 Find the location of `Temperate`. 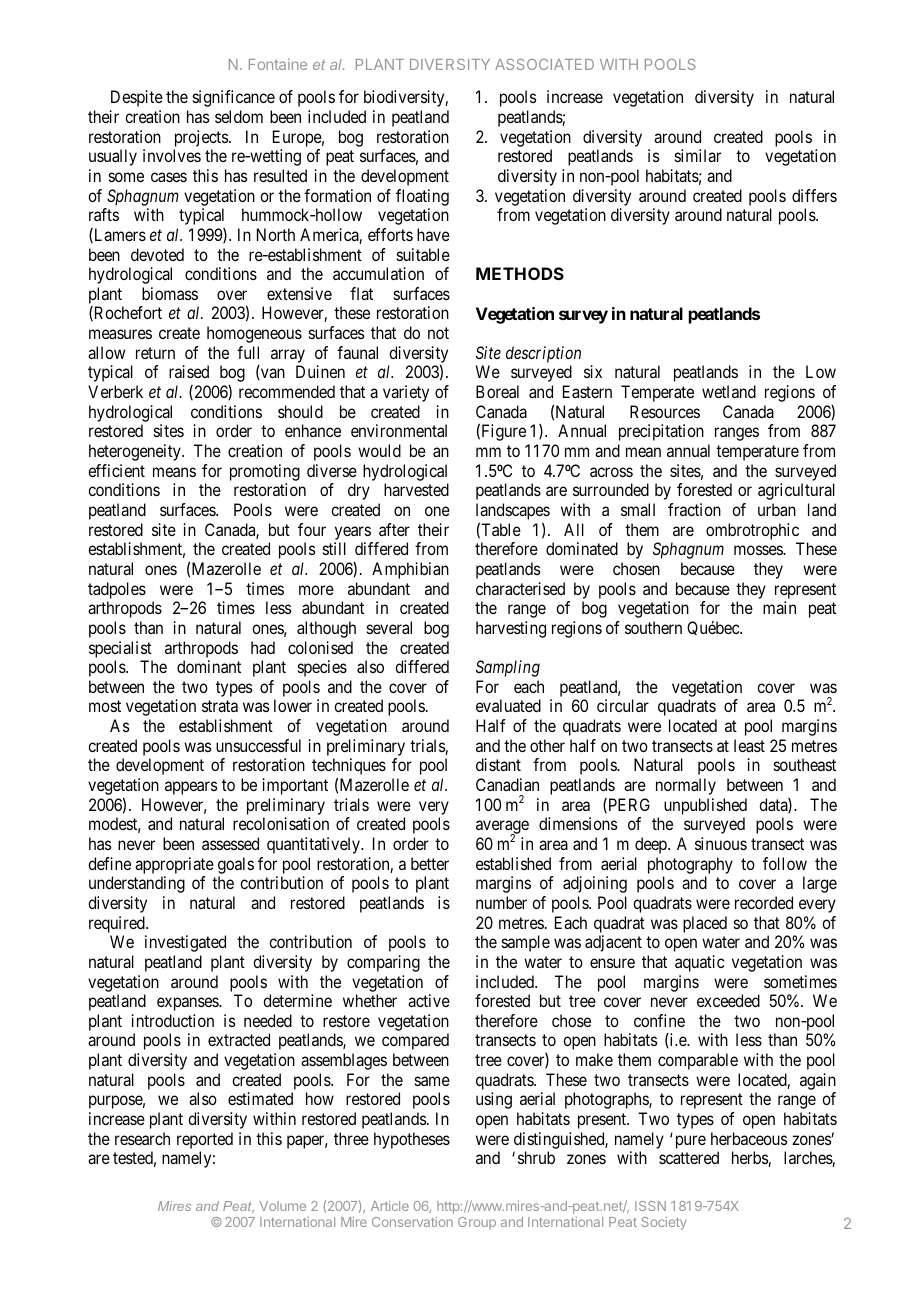

Temperate is located at coordinates (657, 393).
